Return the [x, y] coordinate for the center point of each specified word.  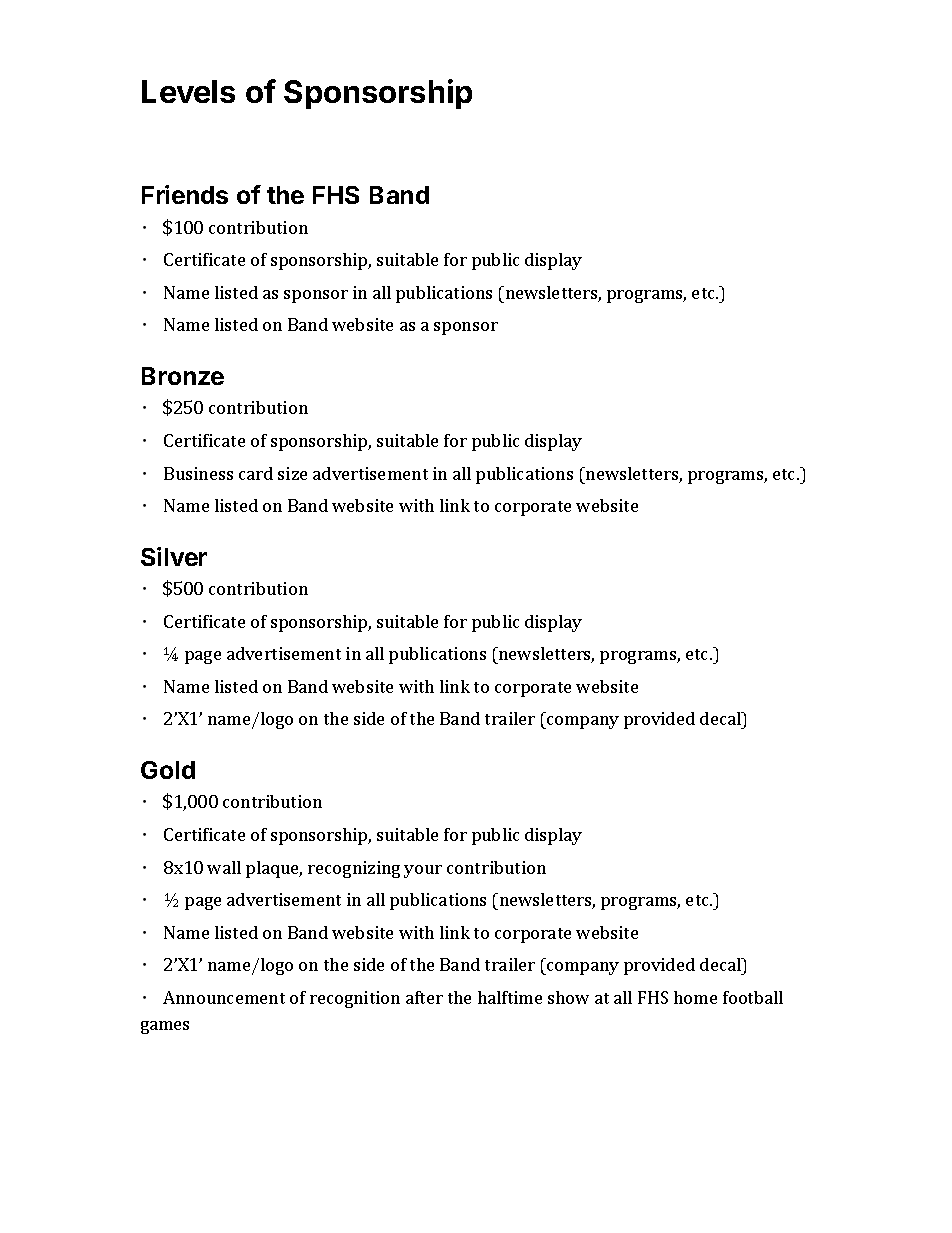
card [256, 473]
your [423, 871]
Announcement [224, 997]
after [424, 997]
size [292, 473]
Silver [174, 556]
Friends [185, 194]
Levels [188, 91]
